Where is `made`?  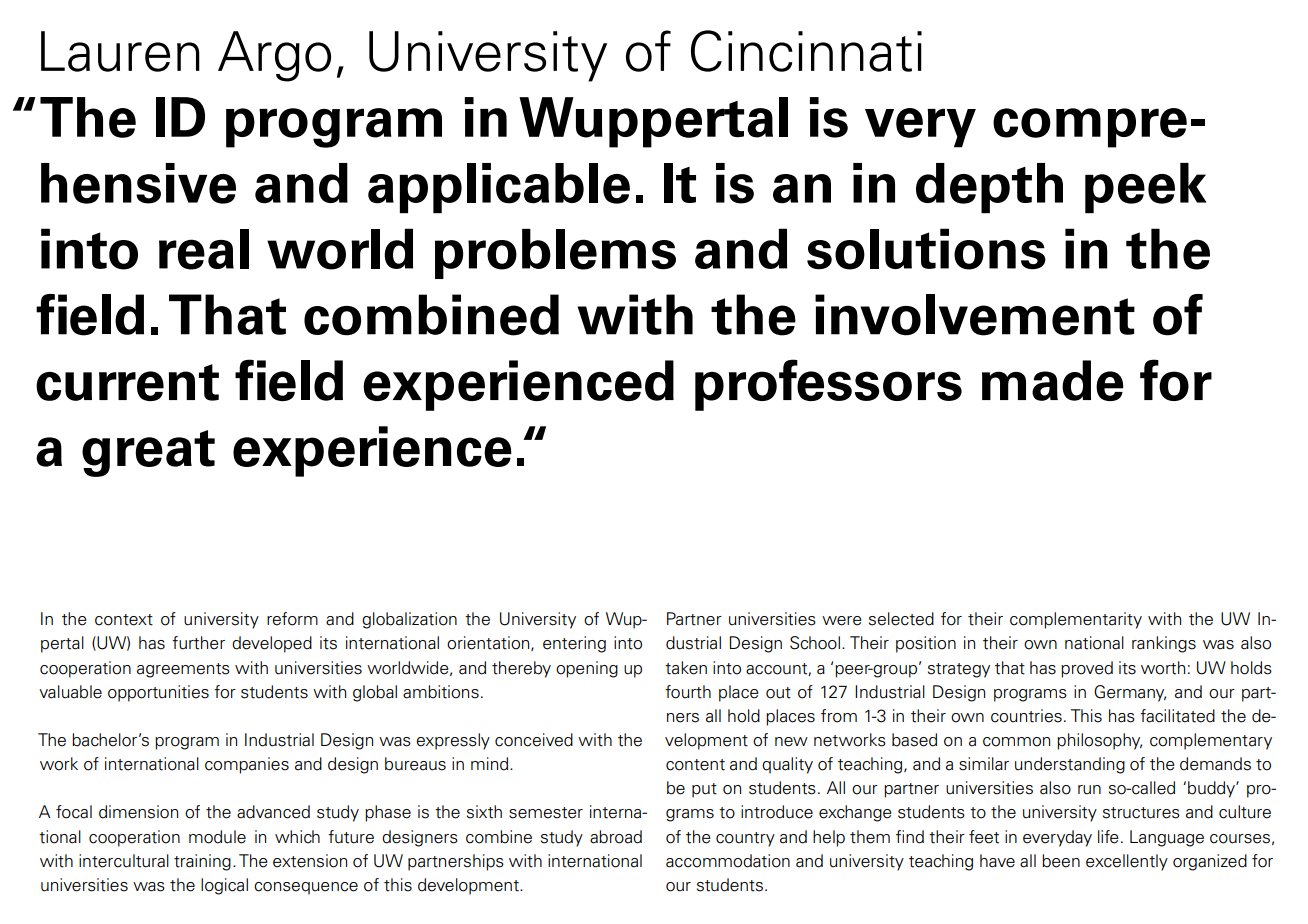
made is located at coordinates (1053, 380).
